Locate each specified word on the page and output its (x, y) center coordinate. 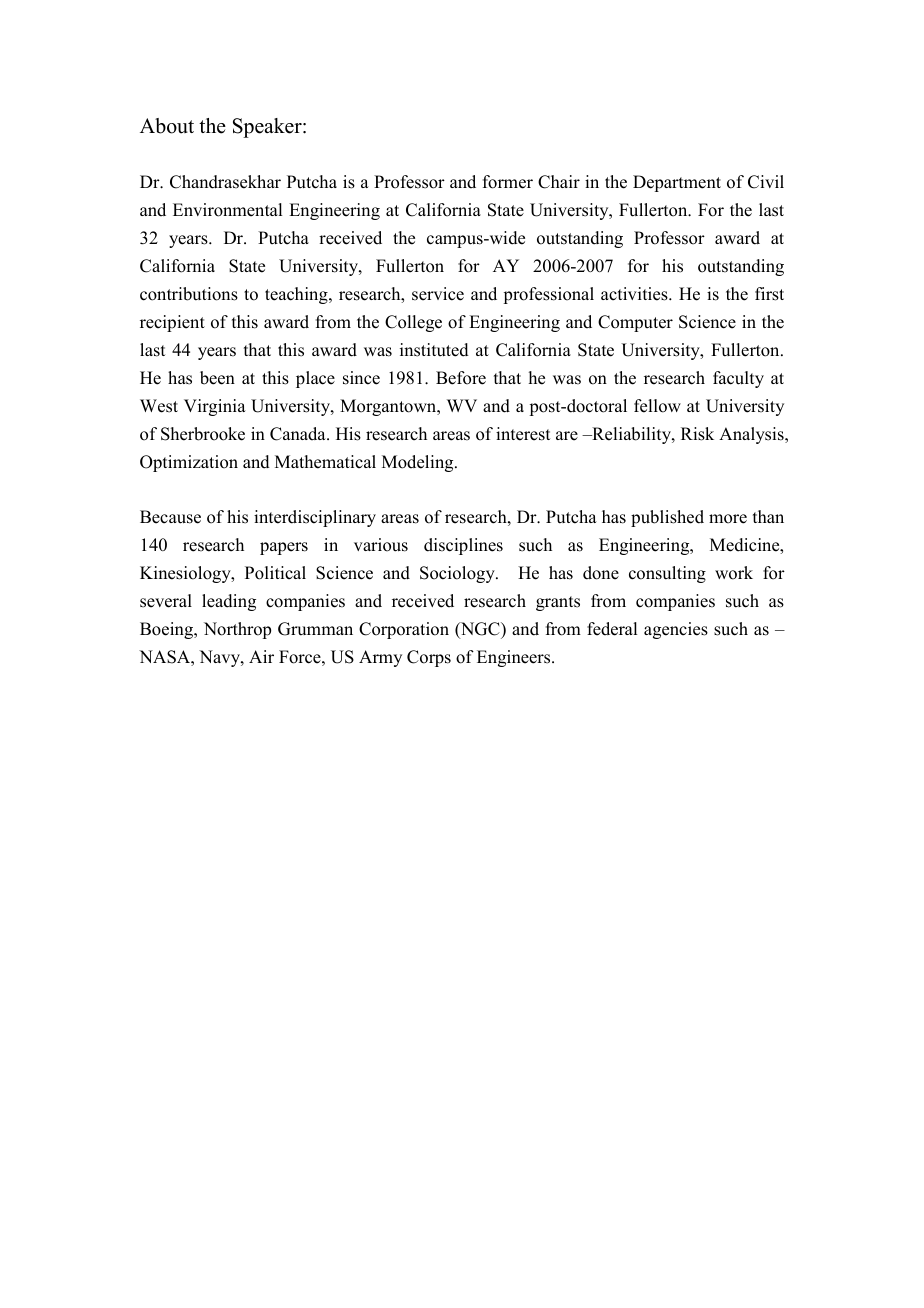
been (217, 378)
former (508, 182)
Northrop (237, 630)
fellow (657, 406)
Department (677, 183)
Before (461, 378)
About (167, 126)
